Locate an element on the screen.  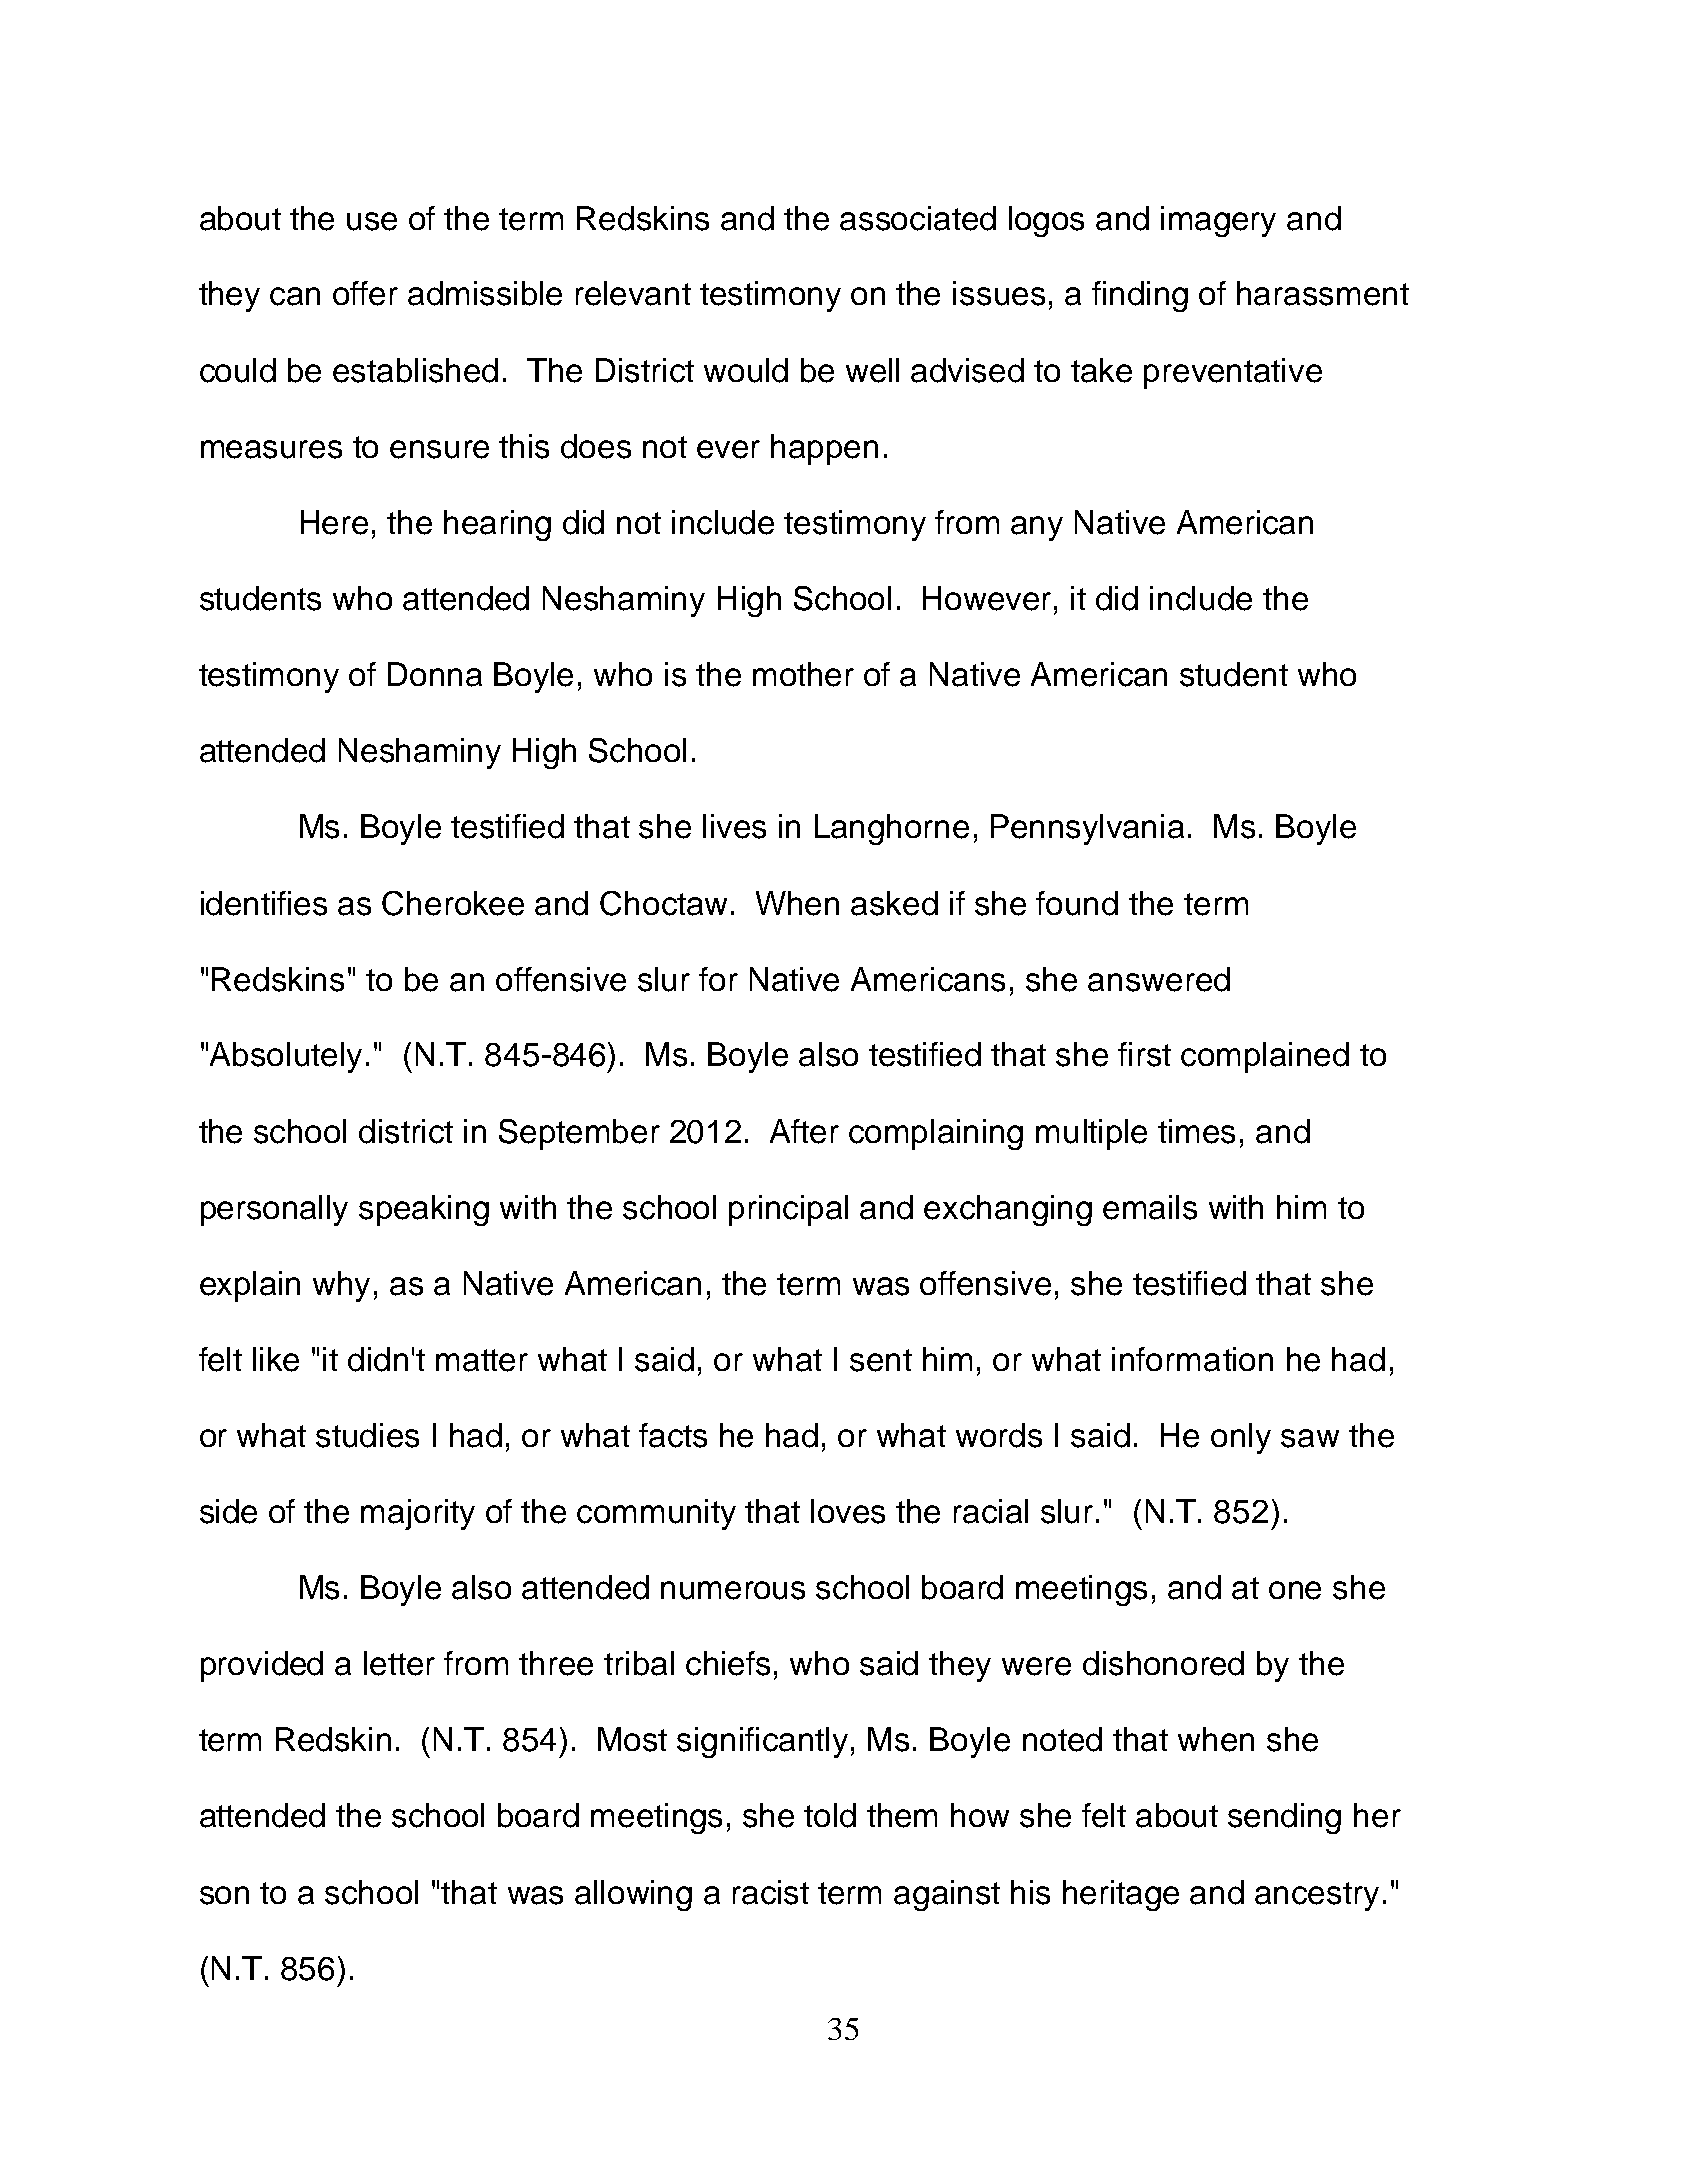
After is located at coordinates (804, 1131).
